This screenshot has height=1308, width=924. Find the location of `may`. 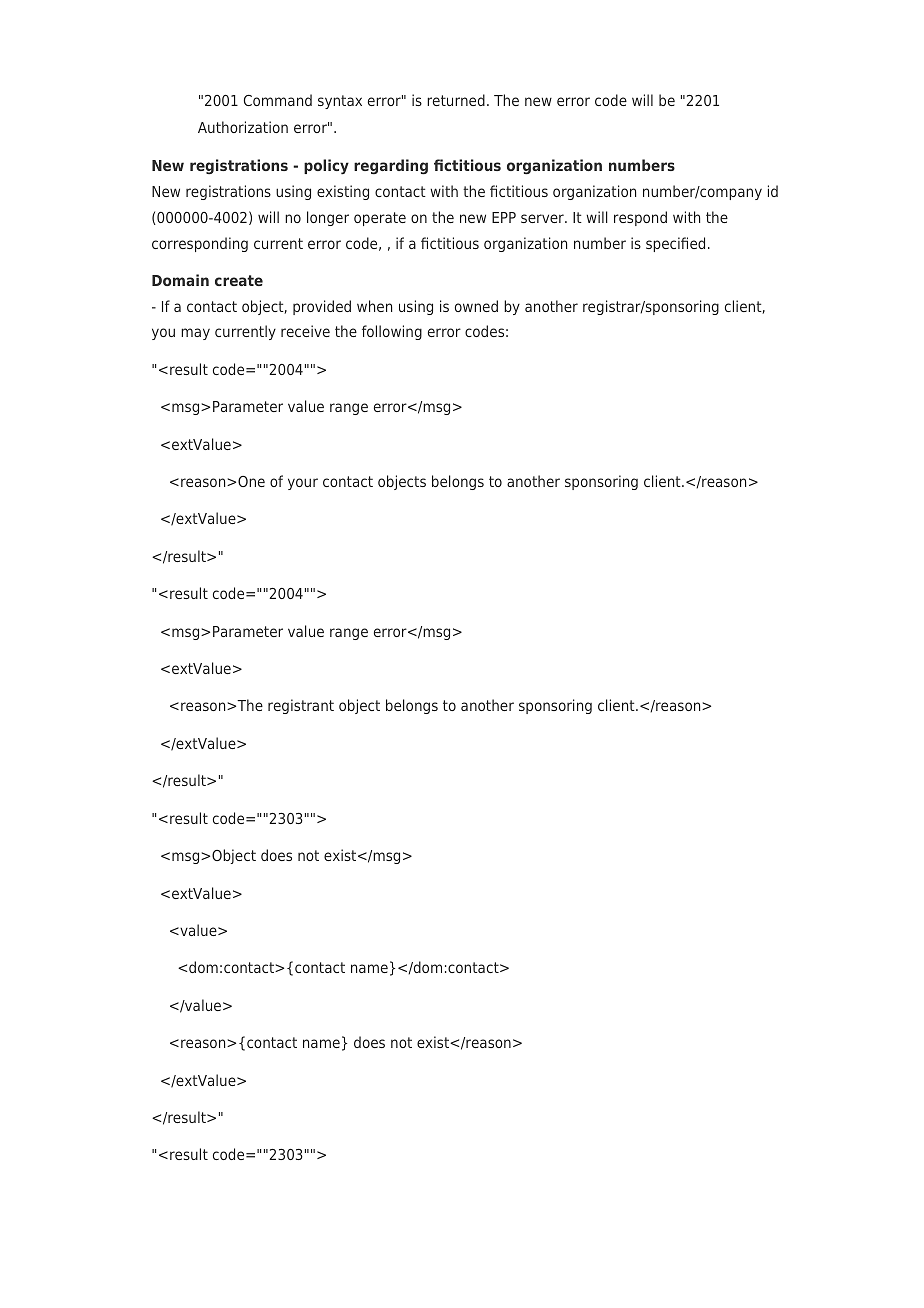

may is located at coordinates (195, 334).
